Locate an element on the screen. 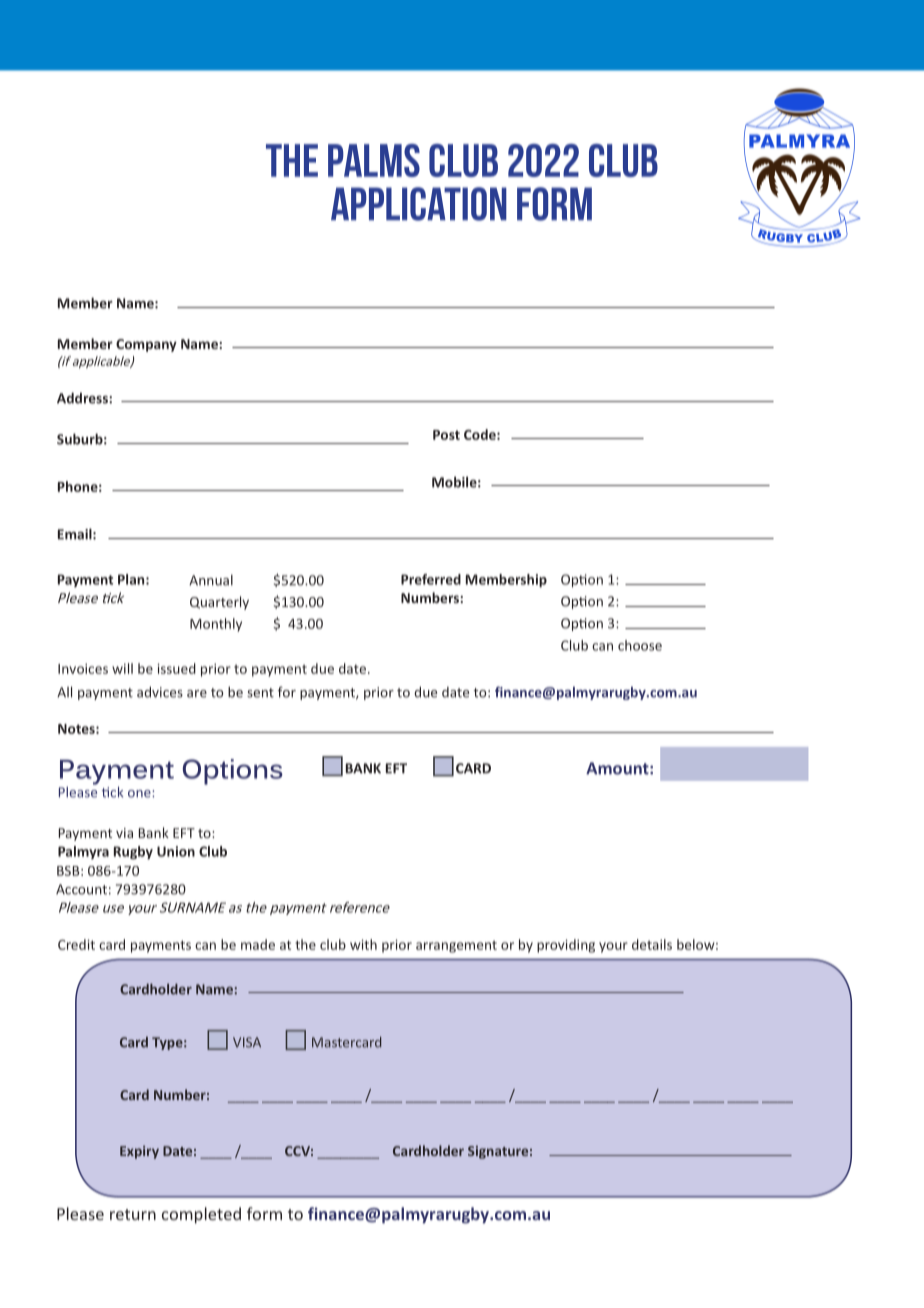 The width and height of the screenshot is (924, 1308). with is located at coordinates (363, 944).
